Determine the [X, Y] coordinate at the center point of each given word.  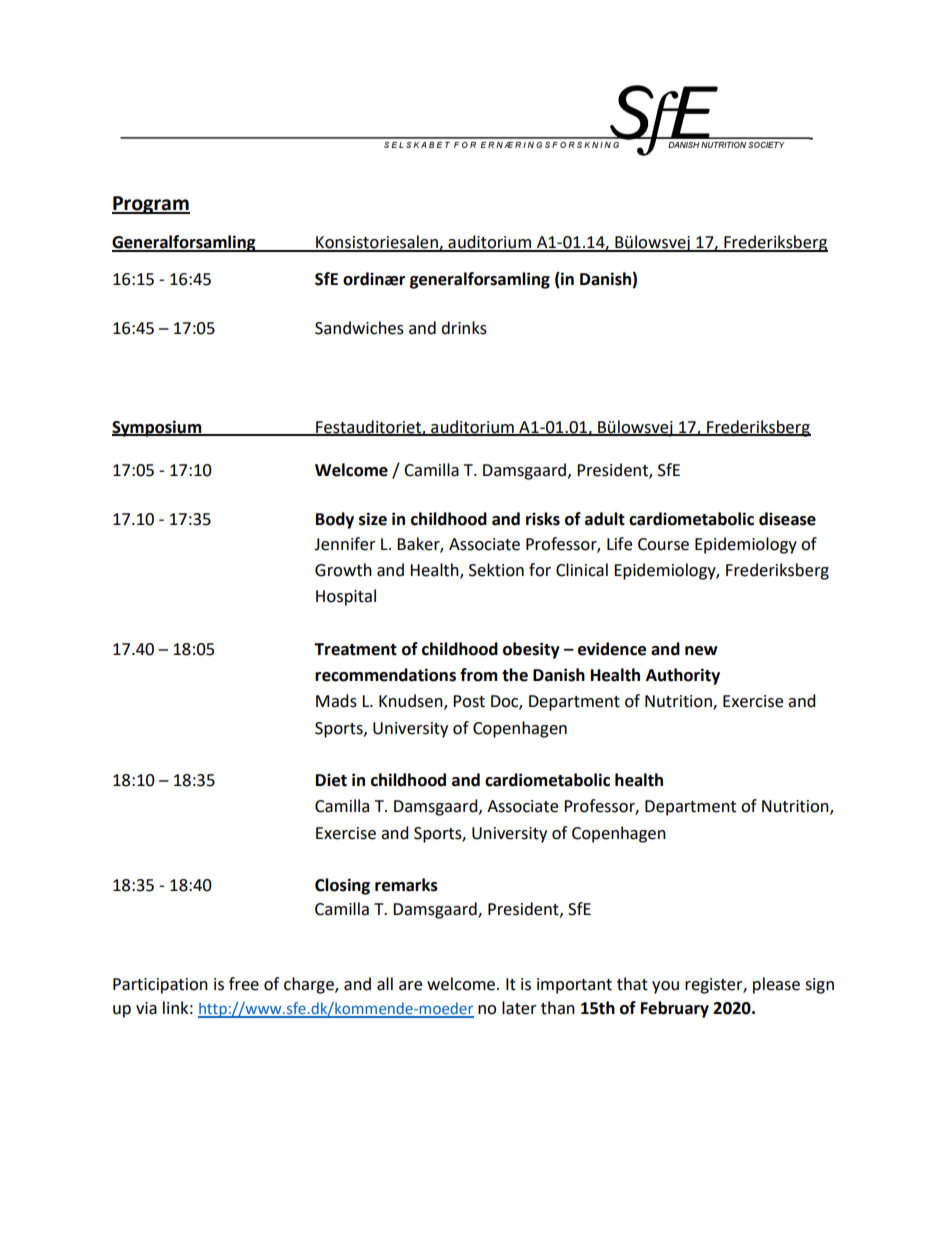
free [244, 984]
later [519, 1008]
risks [543, 519]
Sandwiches [359, 328]
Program [151, 205]
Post [469, 701]
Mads [336, 701]
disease [787, 519]
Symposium [158, 428]
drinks [464, 328]
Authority [683, 676]
